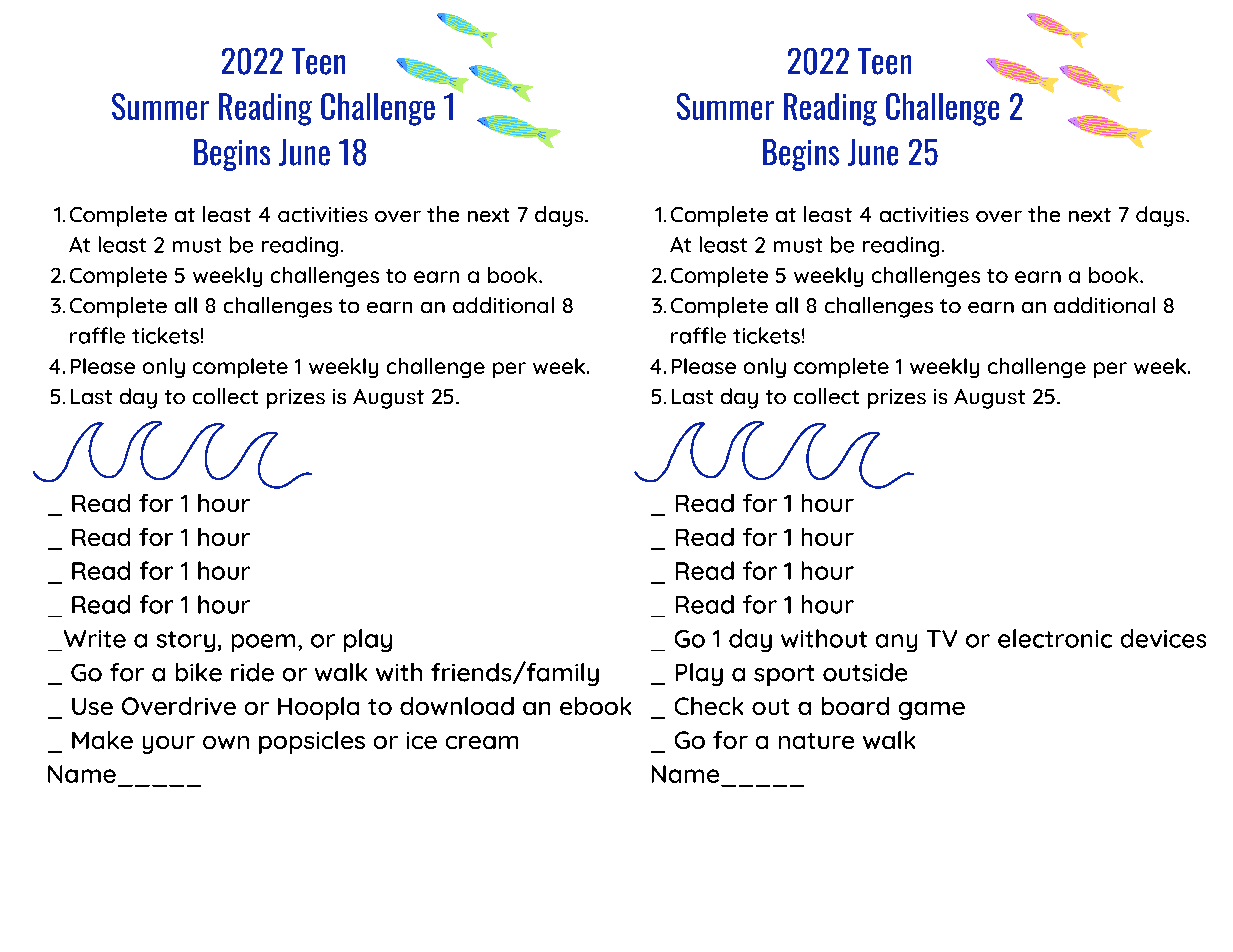 This image has height=952, width=1233. What do you see at coordinates (784, 675) in the image?
I see `sport` at bounding box center [784, 675].
